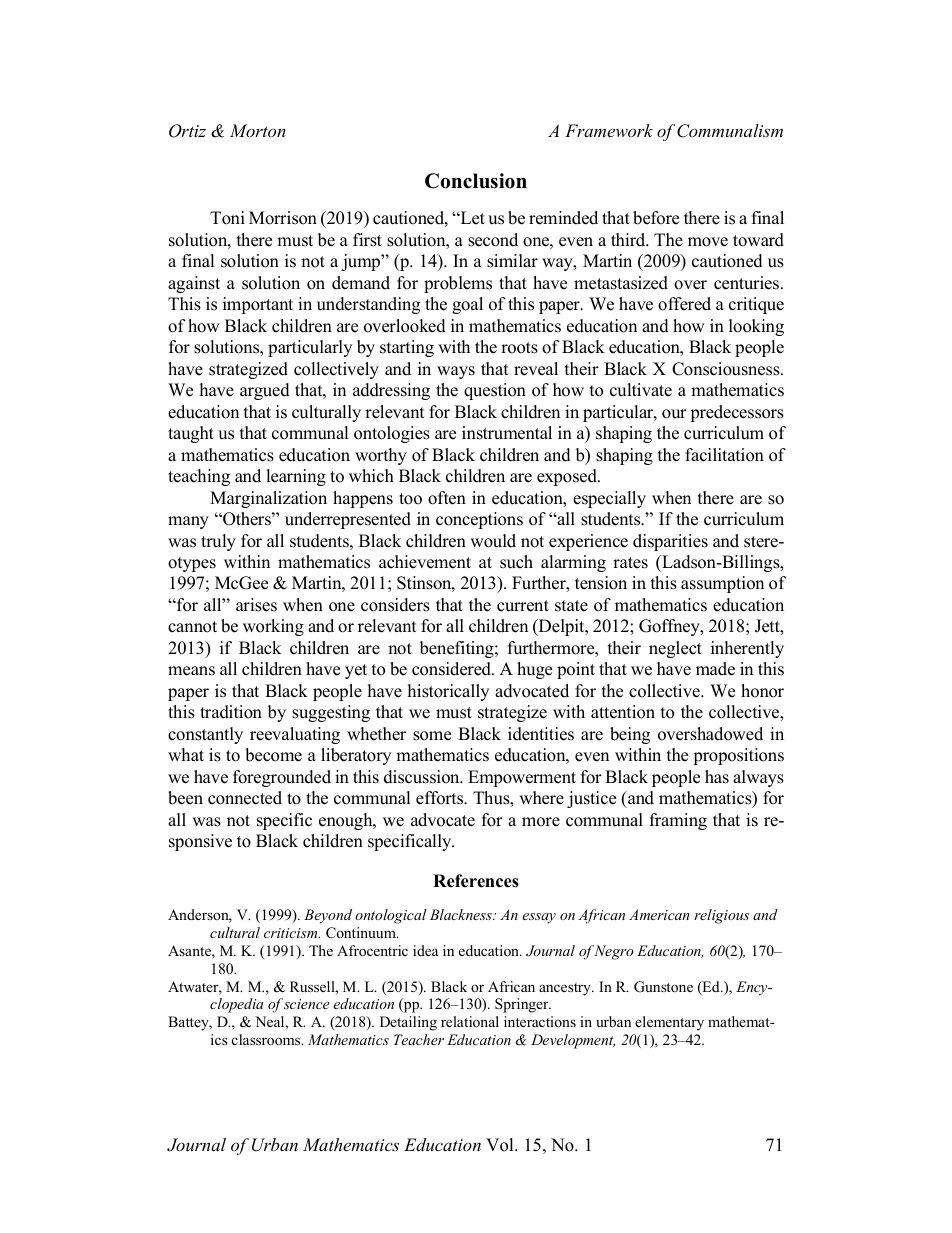 The image size is (952, 1233). What do you see at coordinates (447, 498) in the screenshot?
I see `often` at bounding box center [447, 498].
